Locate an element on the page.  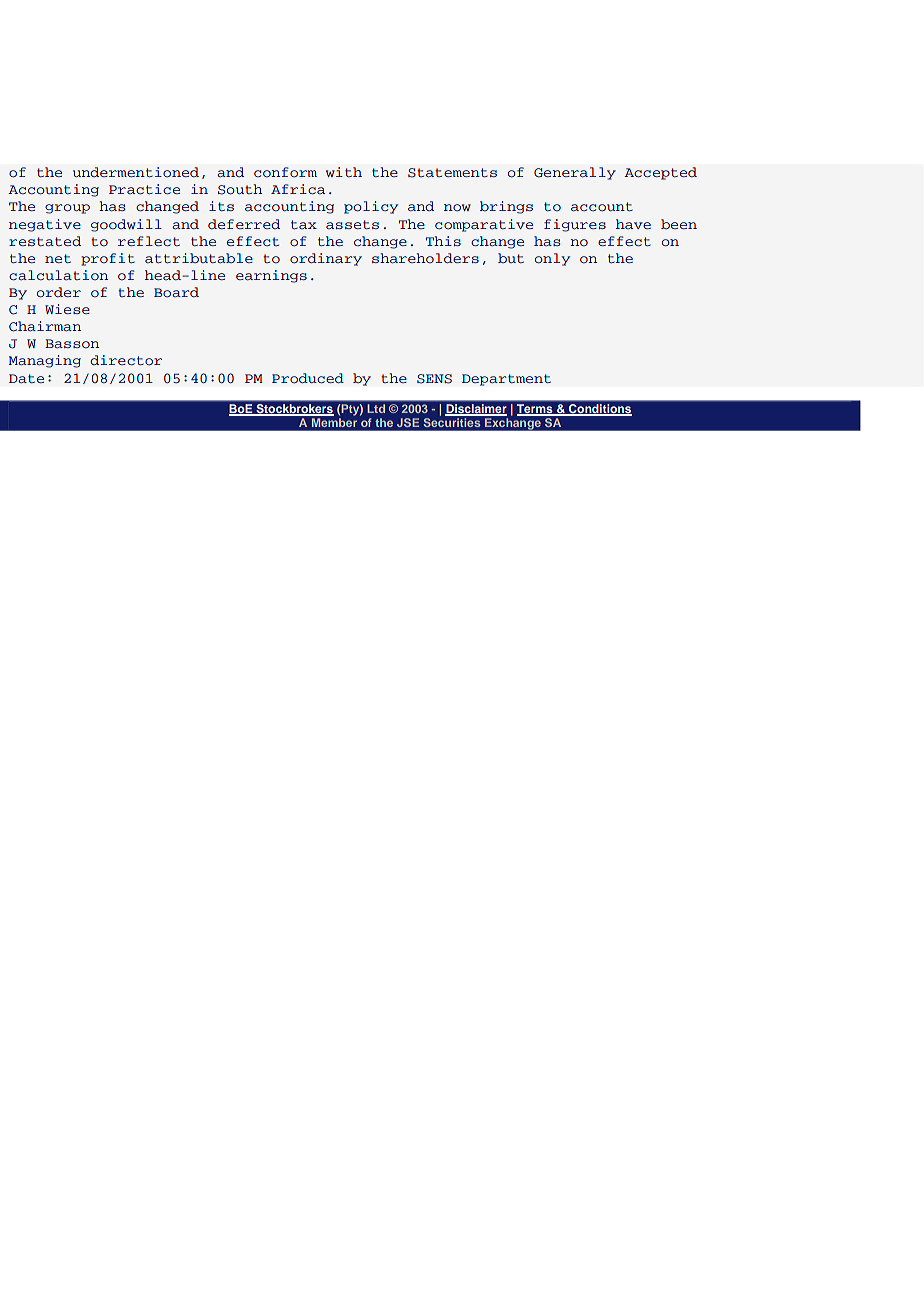
with is located at coordinates (344, 172).
